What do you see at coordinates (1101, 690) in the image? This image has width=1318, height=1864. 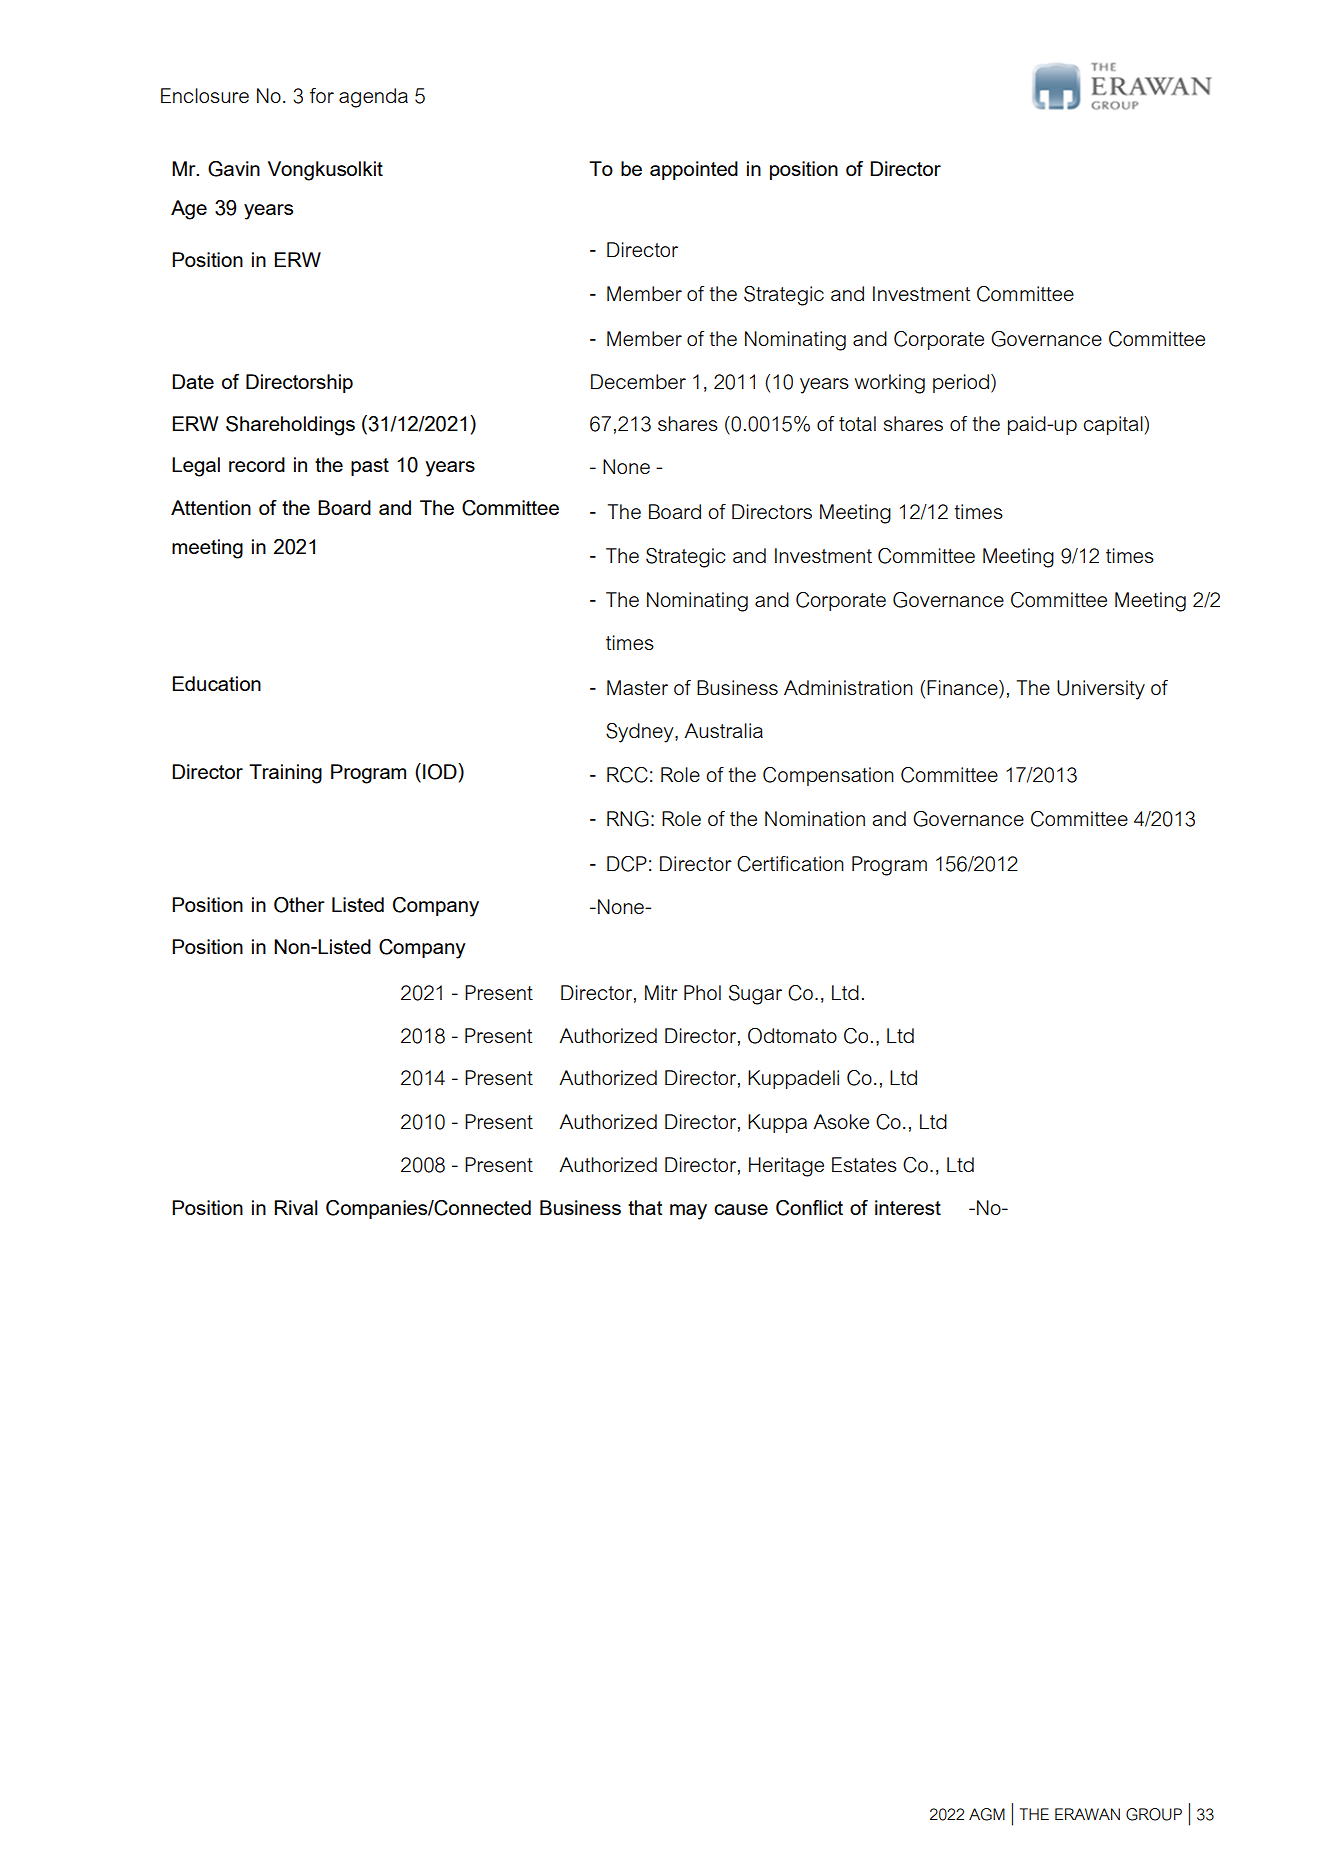 I see `University` at bounding box center [1101, 690].
